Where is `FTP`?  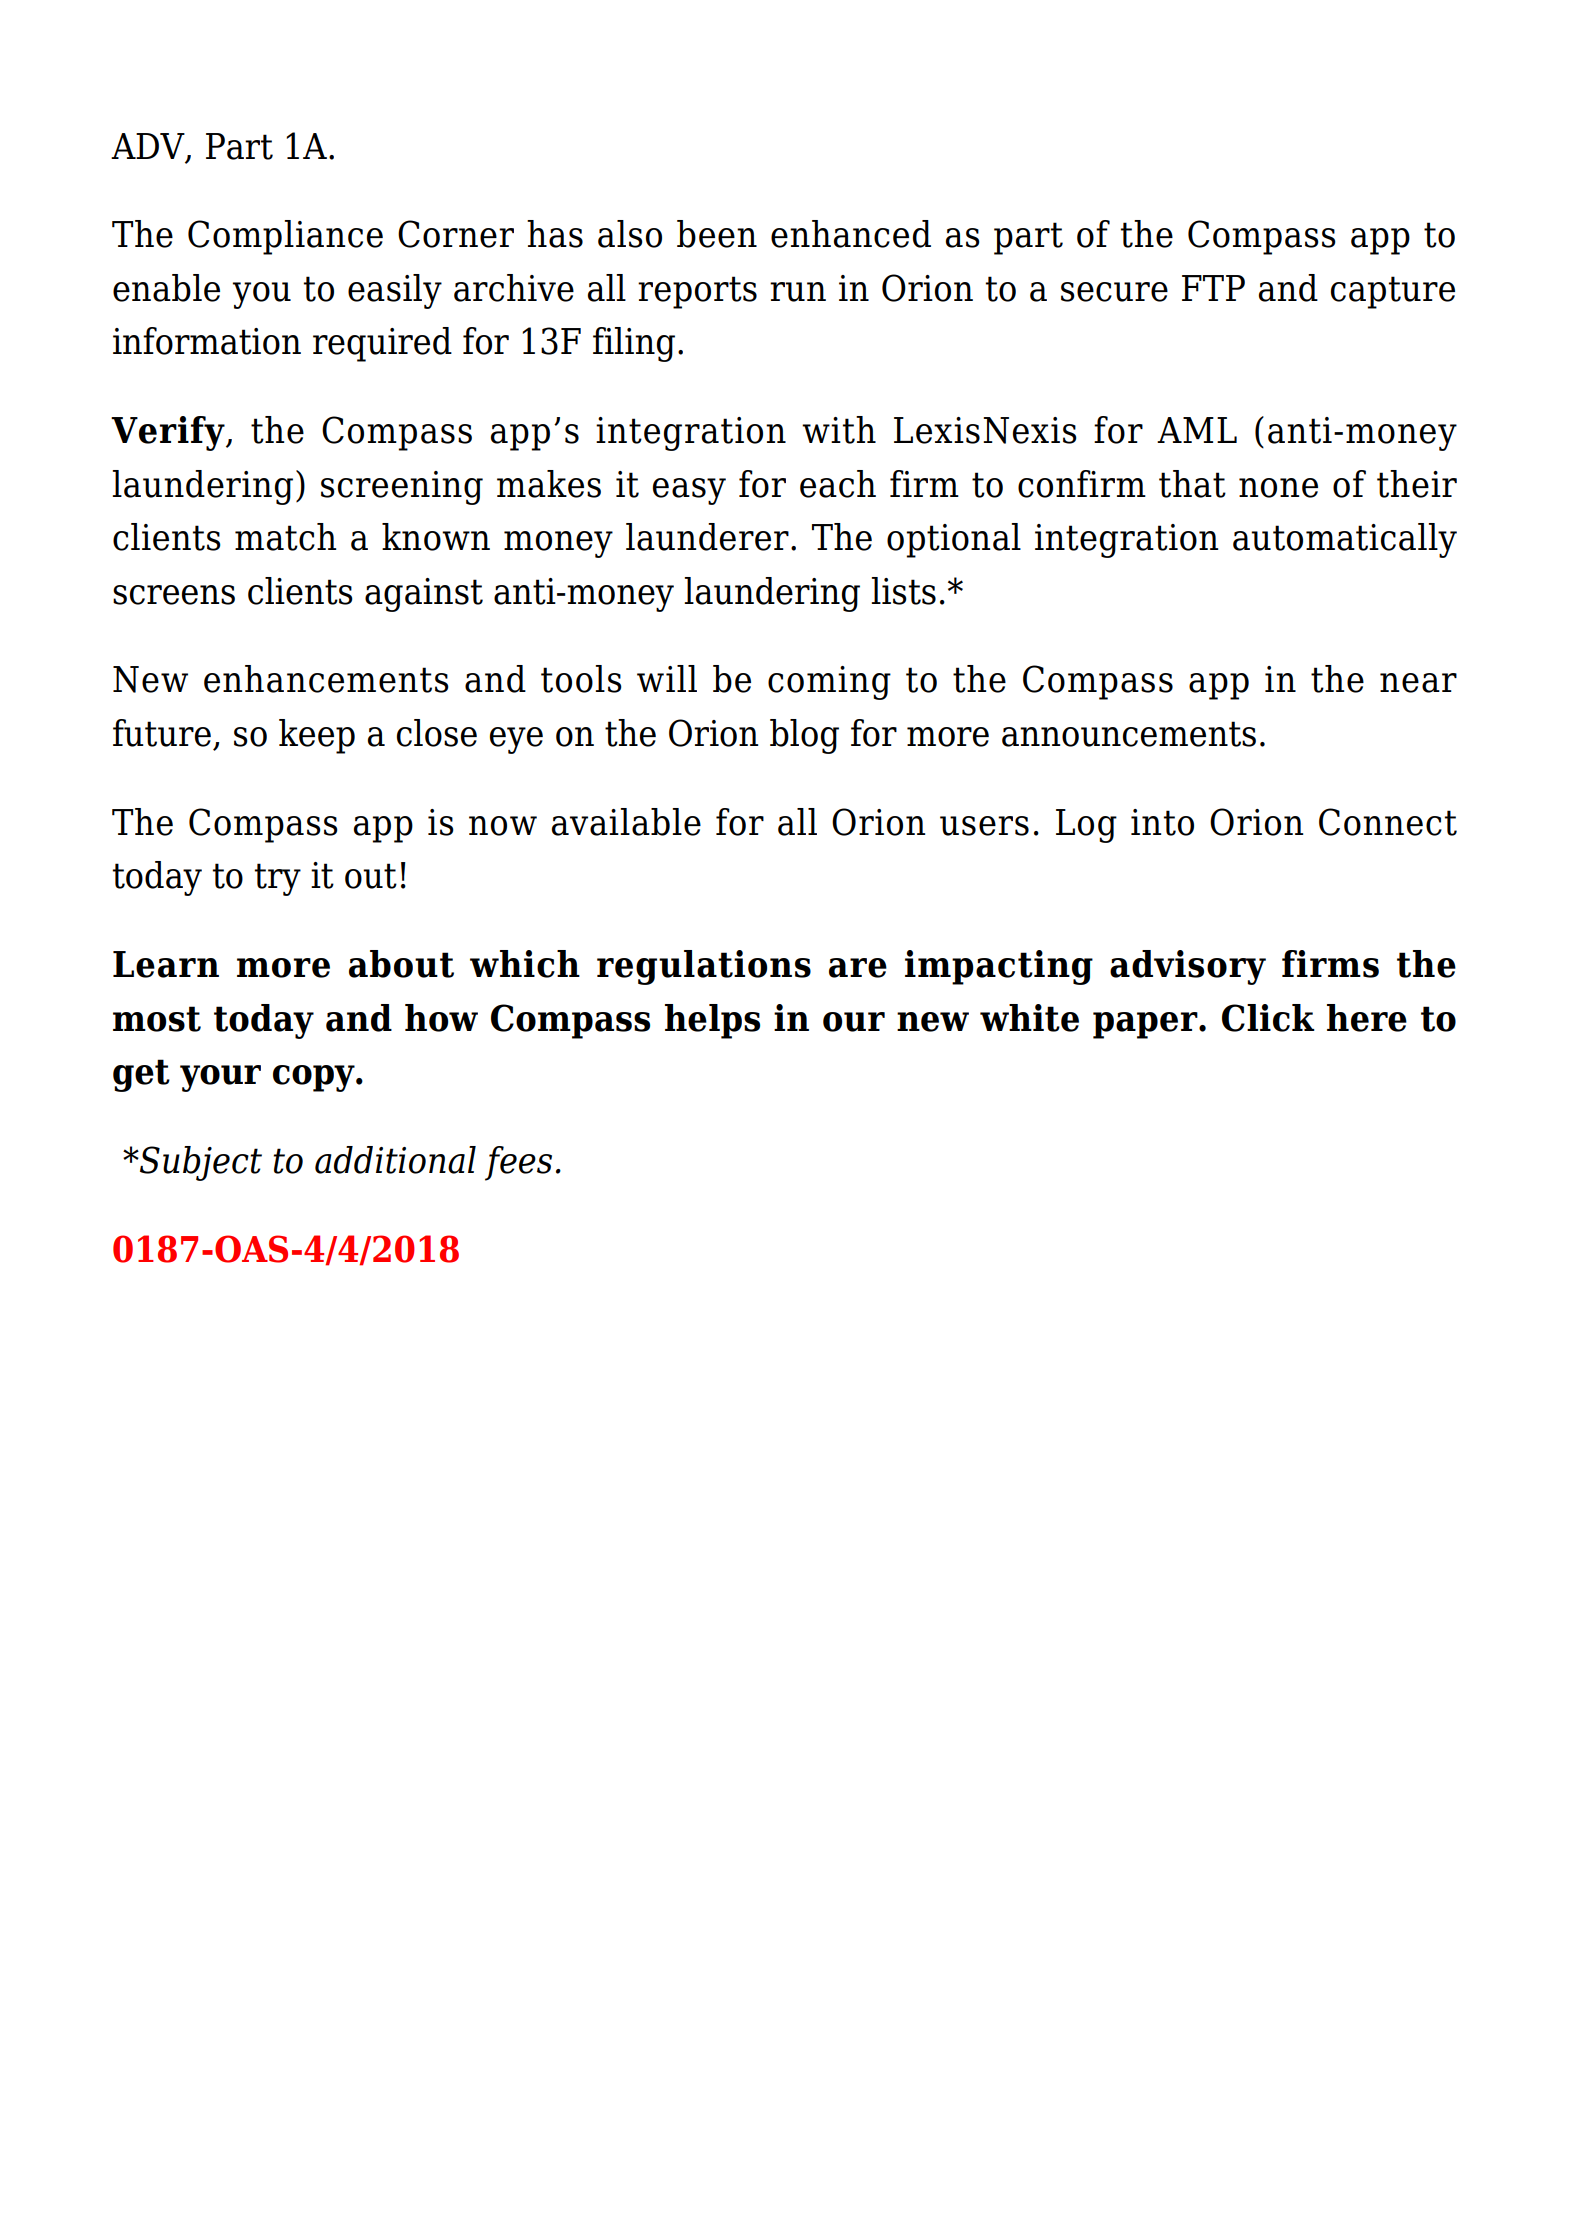
FTP is located at coordinates (1213, 288).
